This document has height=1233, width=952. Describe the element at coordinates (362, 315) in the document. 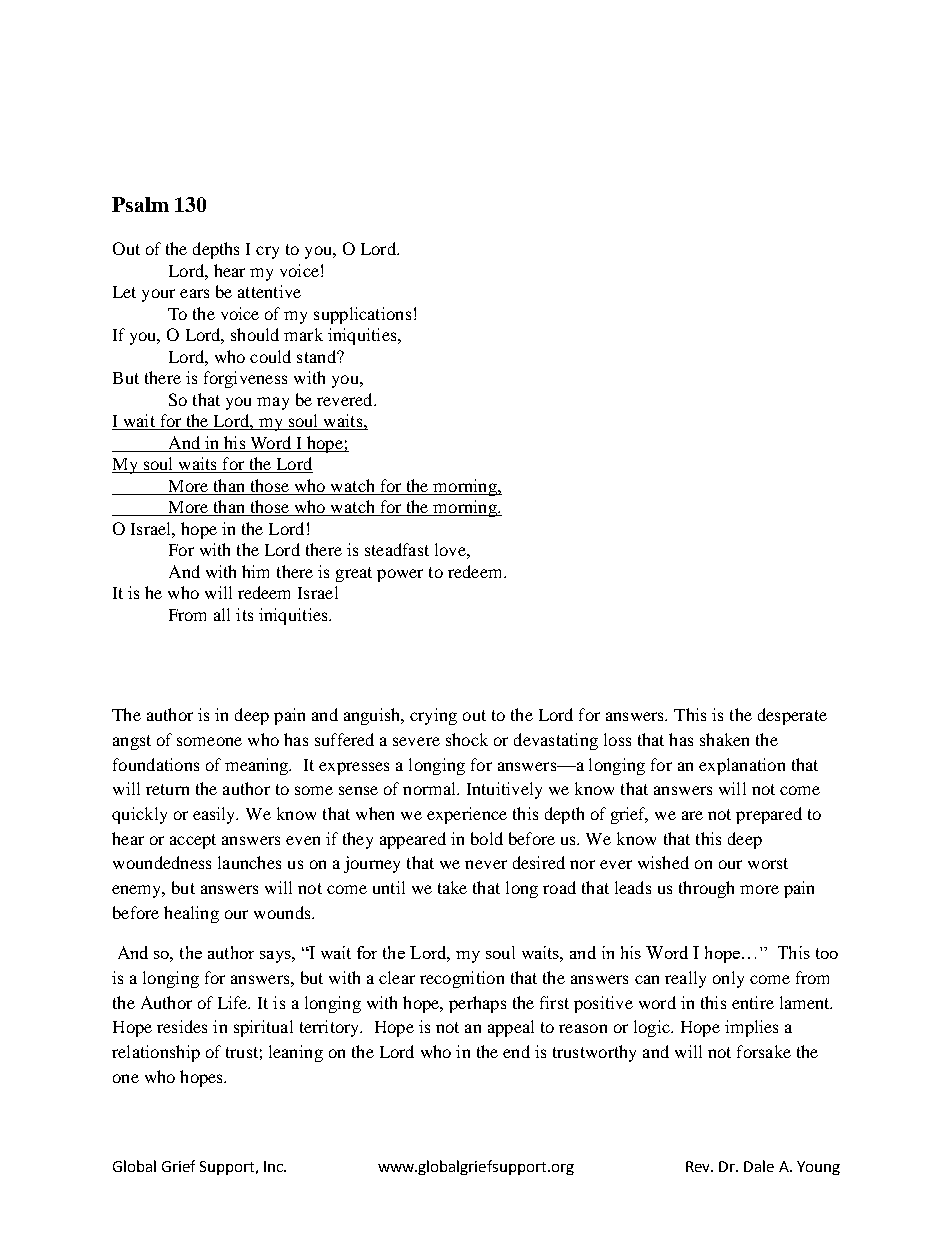

I see `supplications` at that location.
